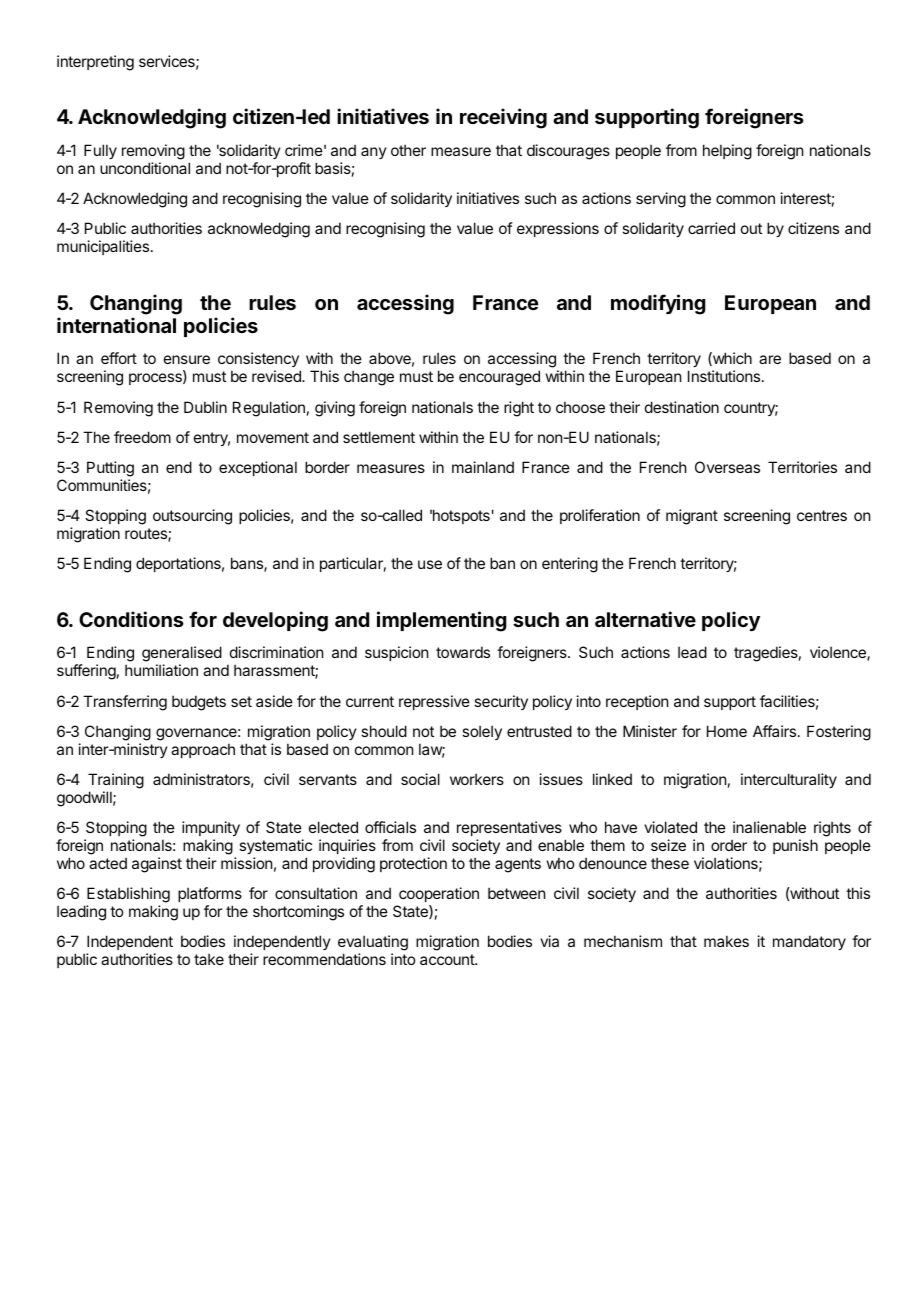 The height and width of the screenshot is (1308, 924). Describe the element at coordinates (727, 731) in the screenshot. I see `Home` at that location.
